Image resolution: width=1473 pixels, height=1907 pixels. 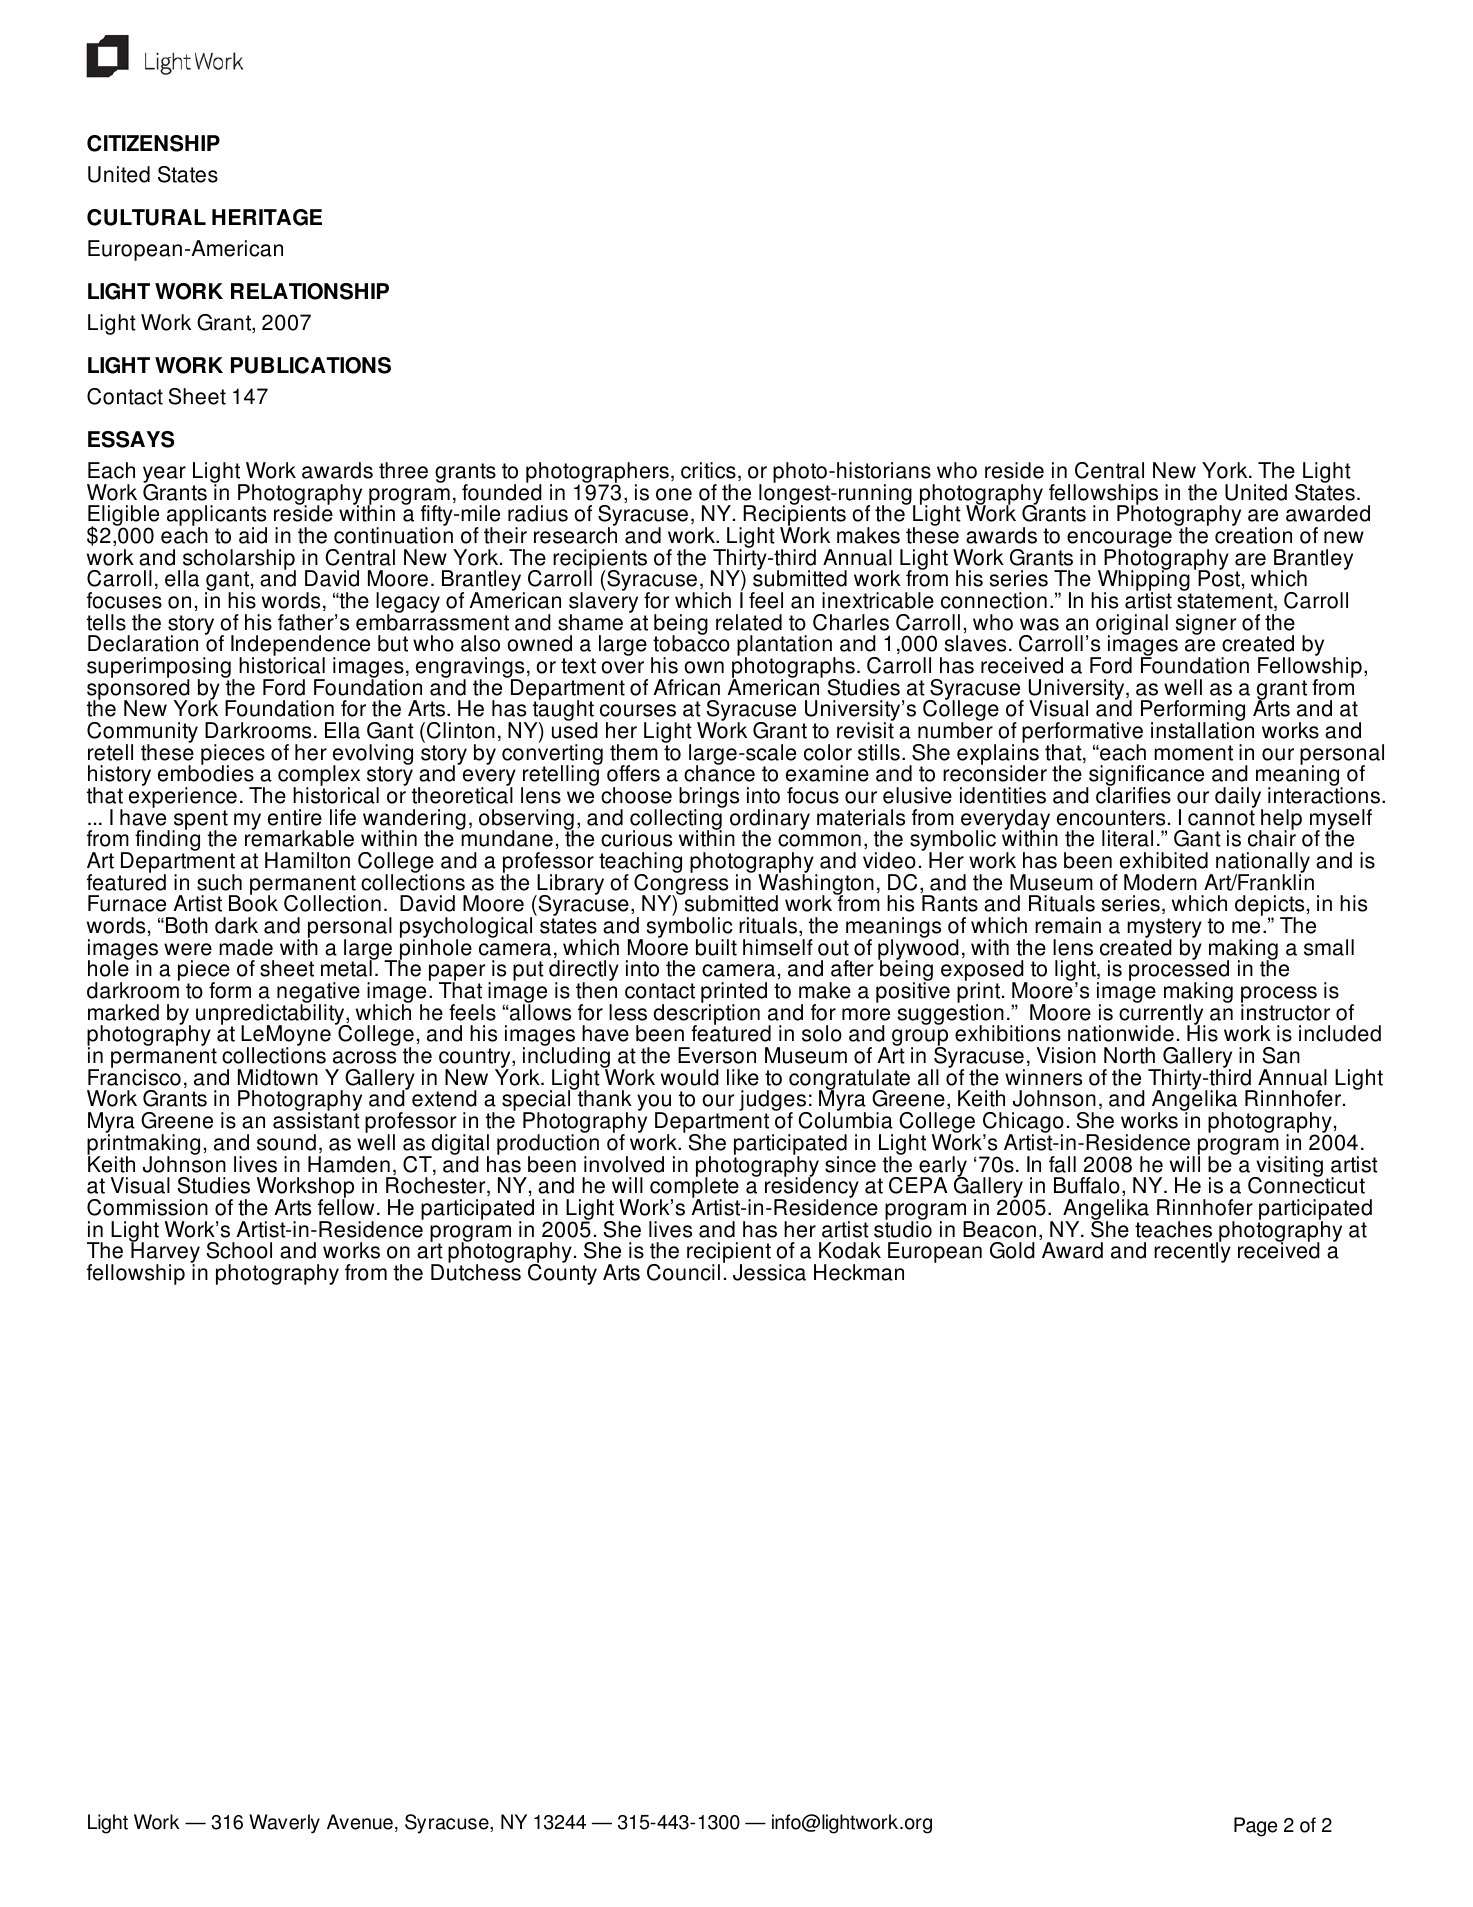 What do you see at coordinates (1253, 534) in the screenshot?
I see `creation` at bounding box center [1253, 534].
